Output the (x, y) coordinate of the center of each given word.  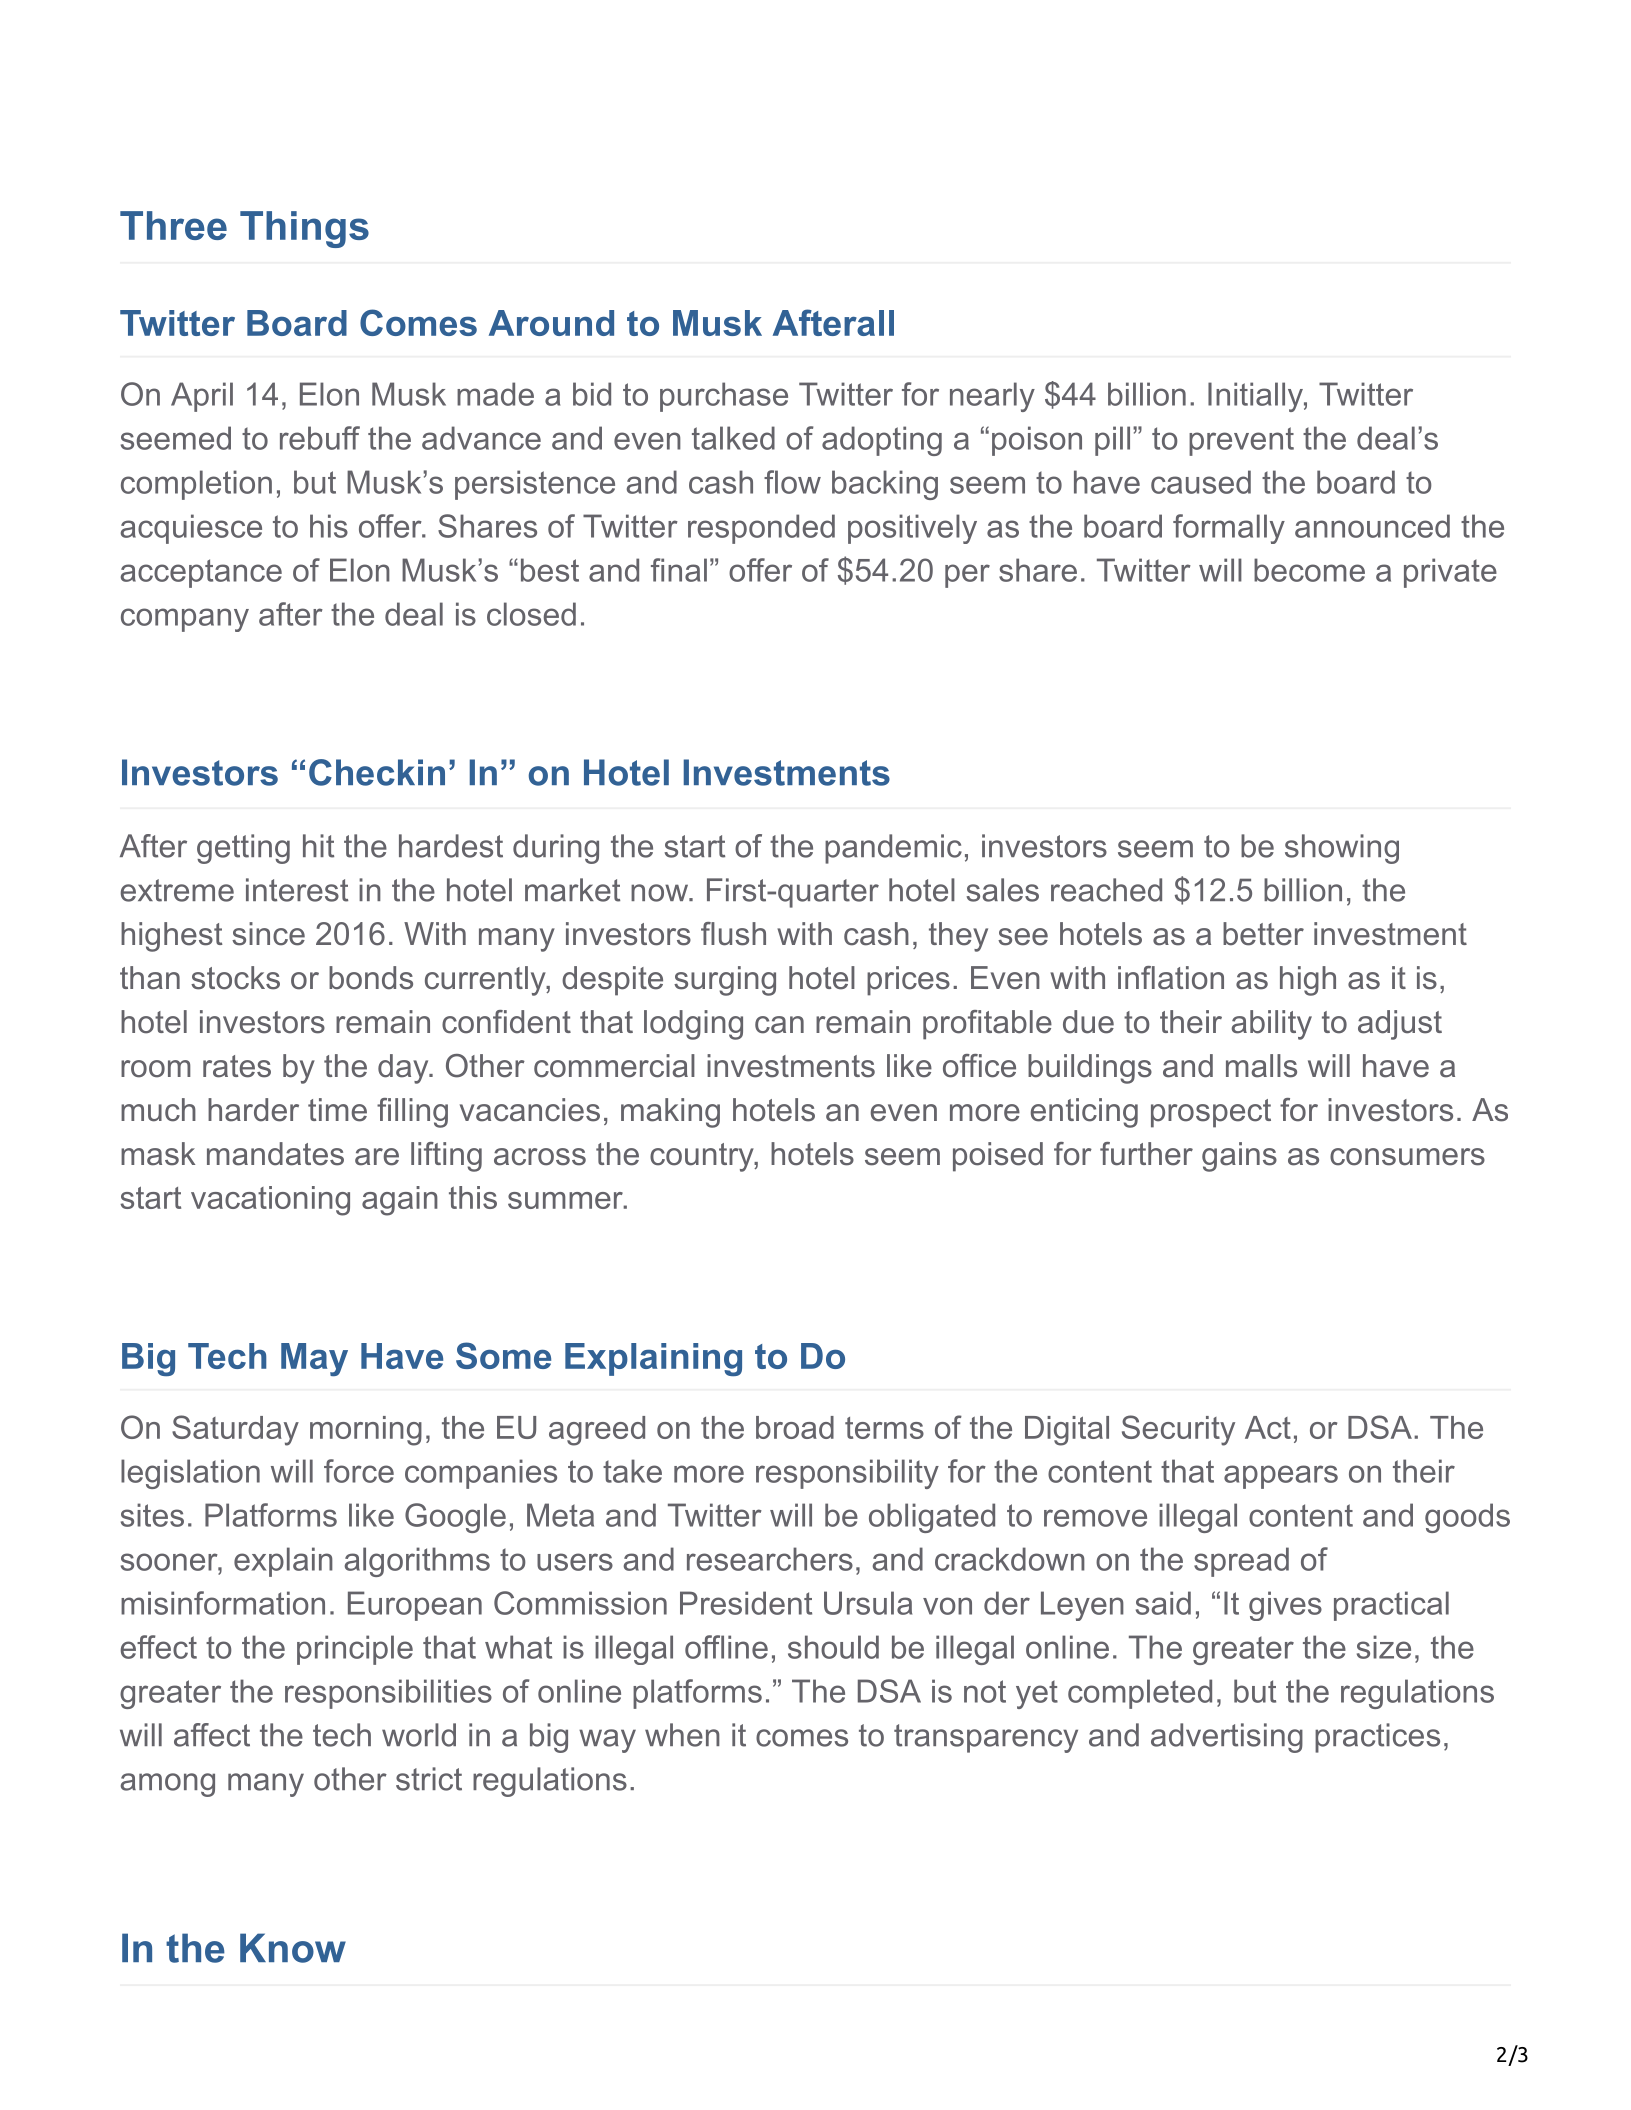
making (670, 1113)
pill (1112, 441)
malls (1261, 1066)
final (679, 570)
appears (1281, 1477)
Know (293, 1948)
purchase (724, 397)
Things (304, 229)
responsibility (847, 1474)
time (337, 1110)
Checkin (377, 772)
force (359, 1471)
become (1309, 570)
